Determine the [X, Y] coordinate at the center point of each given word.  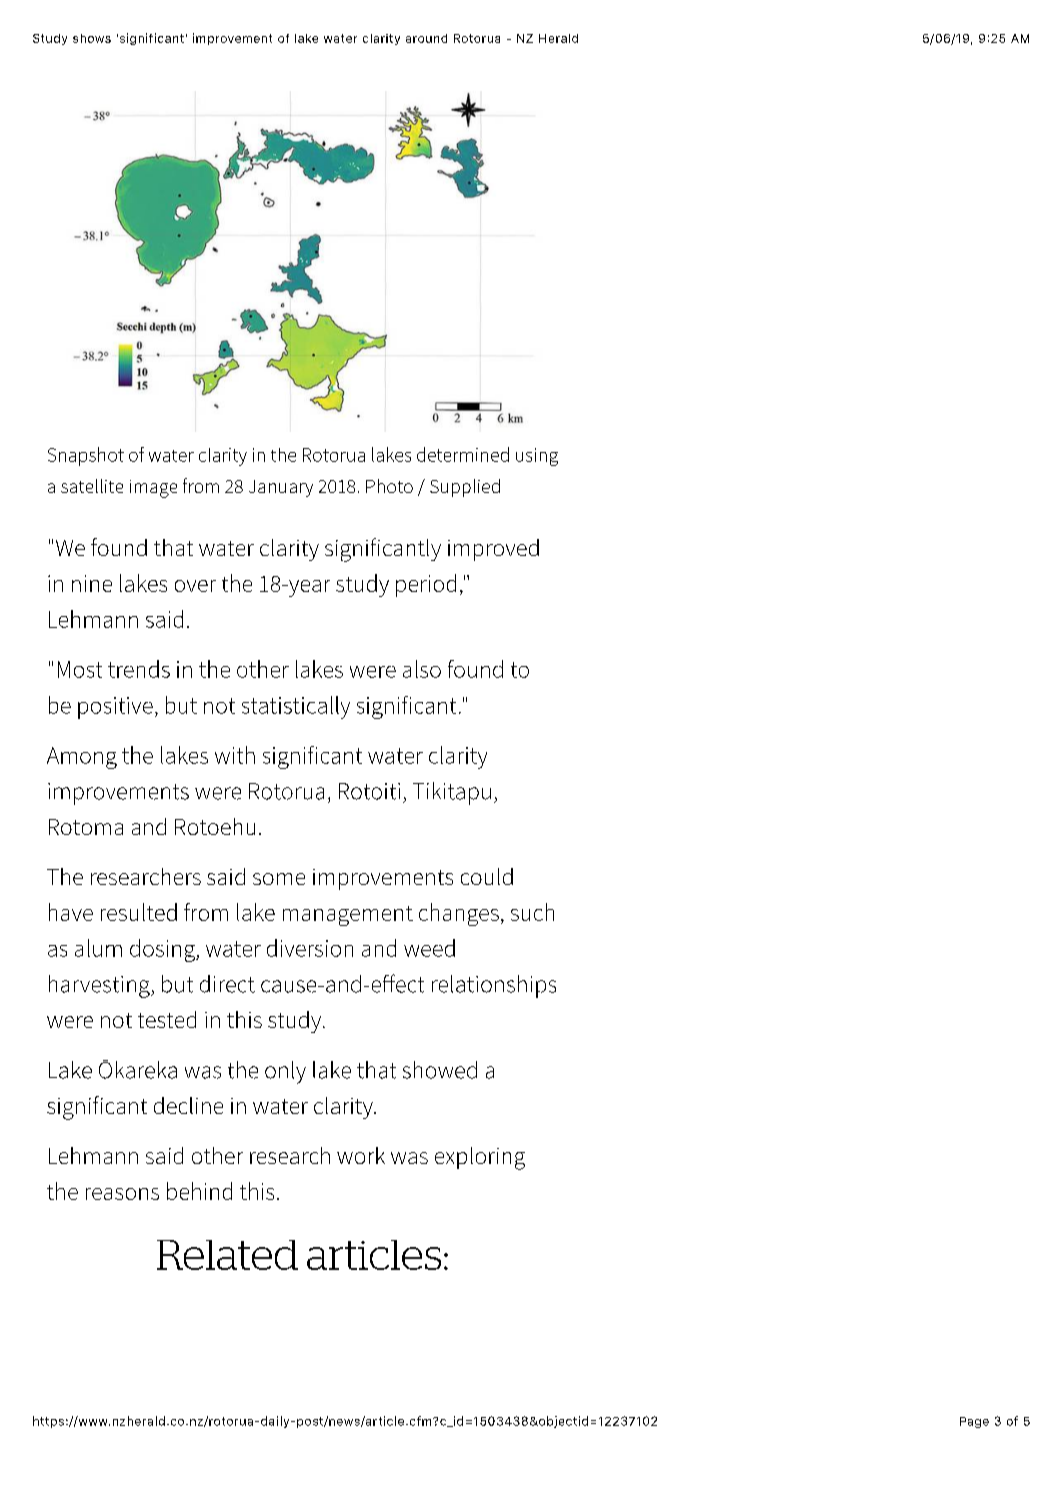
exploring [480, 1158]
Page [974, 1422]
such [532, 912]
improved [493, 550]
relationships [494, 986]
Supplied [465, 488]
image [153, 489]
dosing [163, 950]
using [537, 457]
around [426, 38]
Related [227, 1255]
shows [92, 38]
